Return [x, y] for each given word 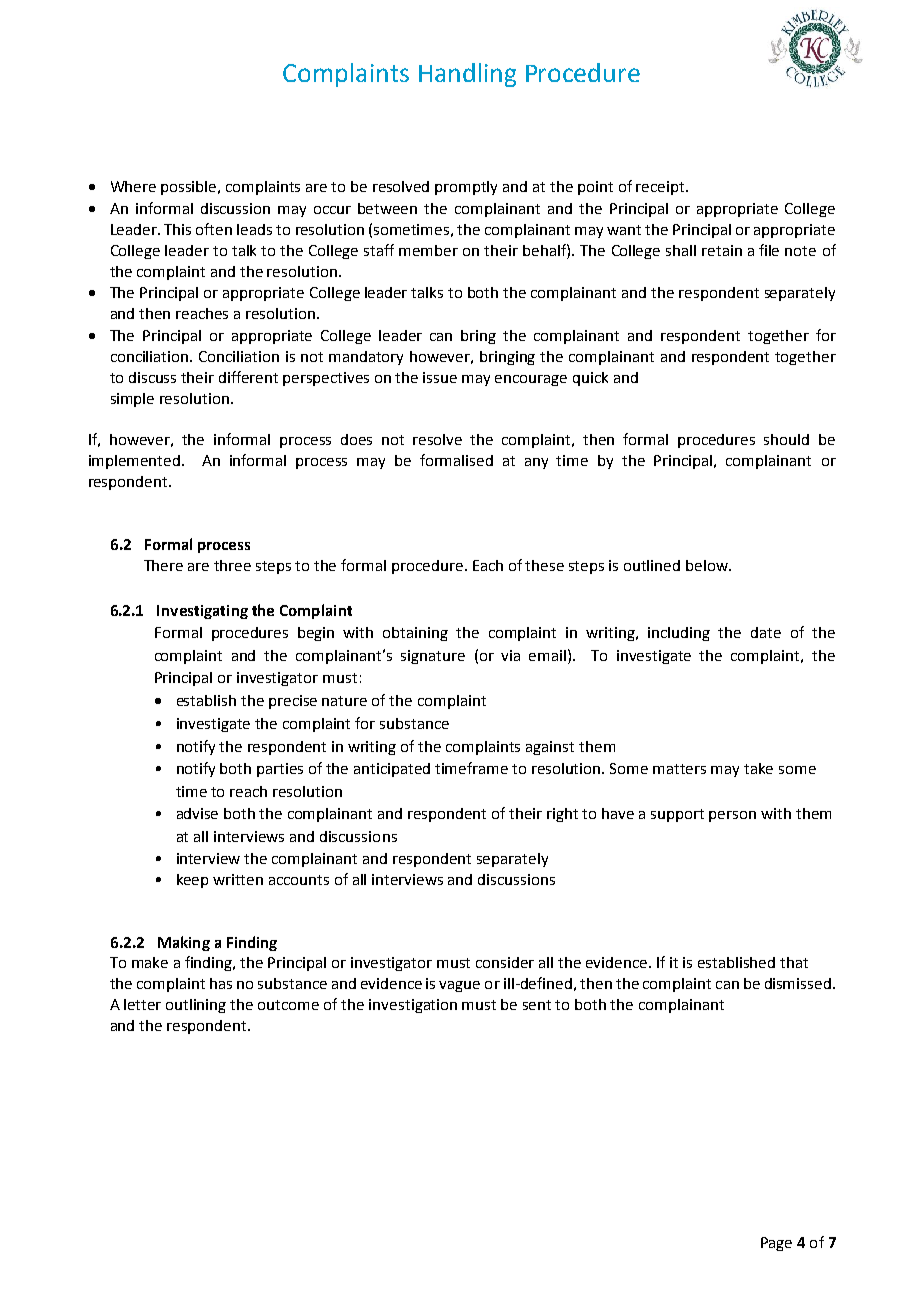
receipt [661, 188]
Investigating [202, 612]
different [248, 377]
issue [440, 377]
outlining [196, 1006]
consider [505, 962]
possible [190, 188]
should [786, 439]
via [510, 655]
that [794, 962]
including [679, 634]
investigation [413, 1006]
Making [184, 943]
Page [776, 1244]
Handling [467, 75]
